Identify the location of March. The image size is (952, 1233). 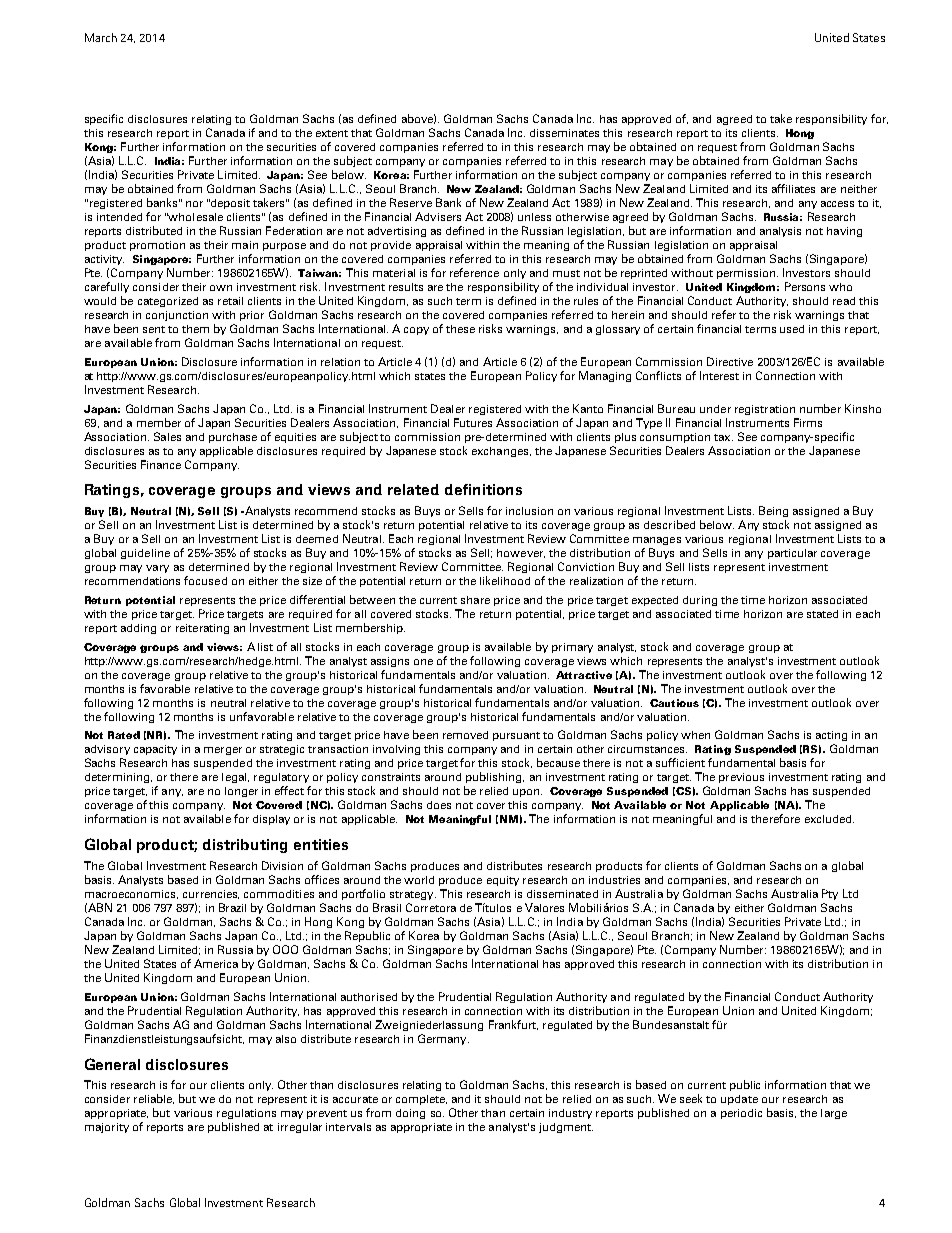
(101, 37).
